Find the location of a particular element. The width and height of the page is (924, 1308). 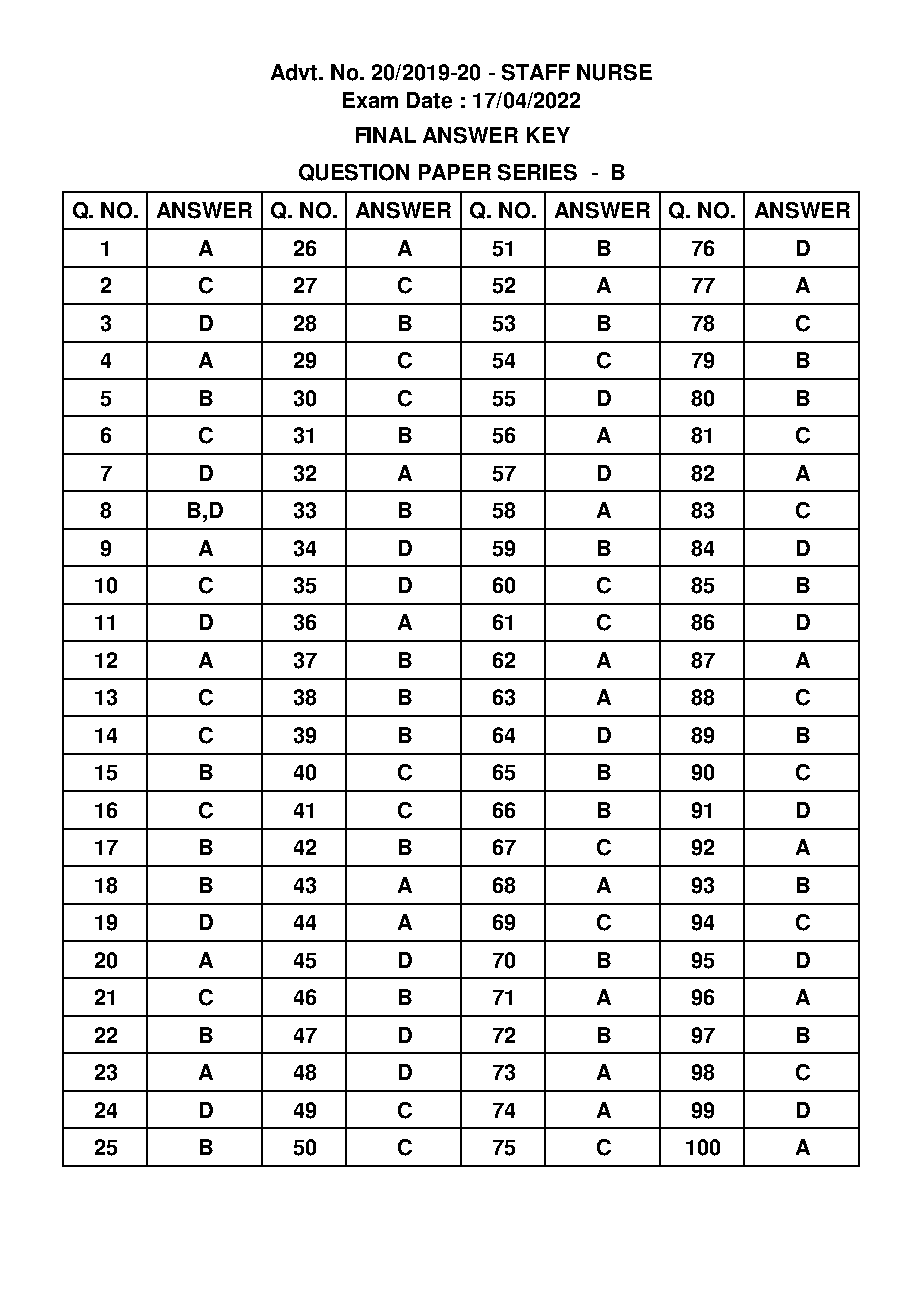

Exam is located at coordinates (370, 100).
